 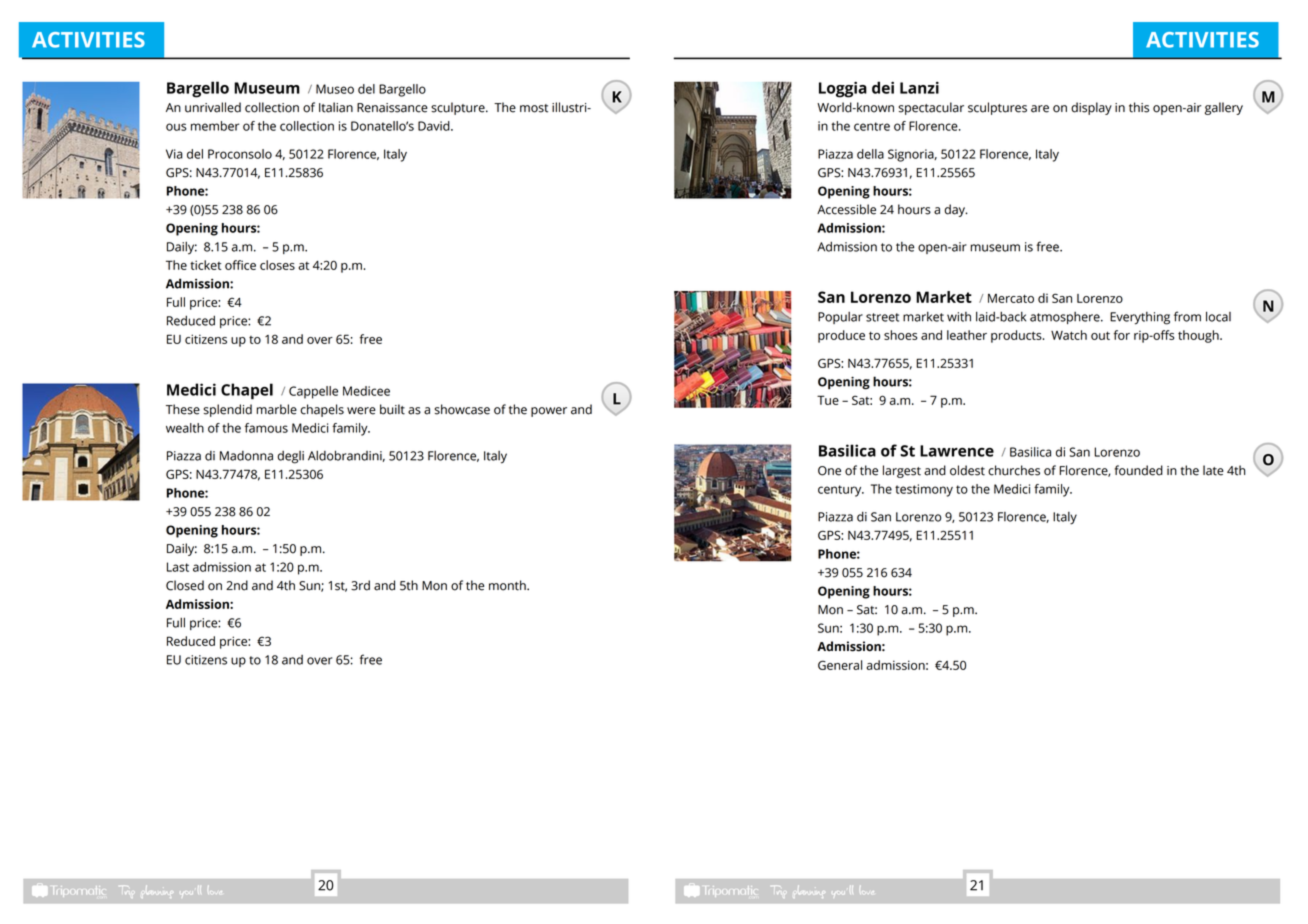 What do you see at coordinates (843, 89) in the screenshot?
I see `Loggia` at bounding box center [843, 89].
